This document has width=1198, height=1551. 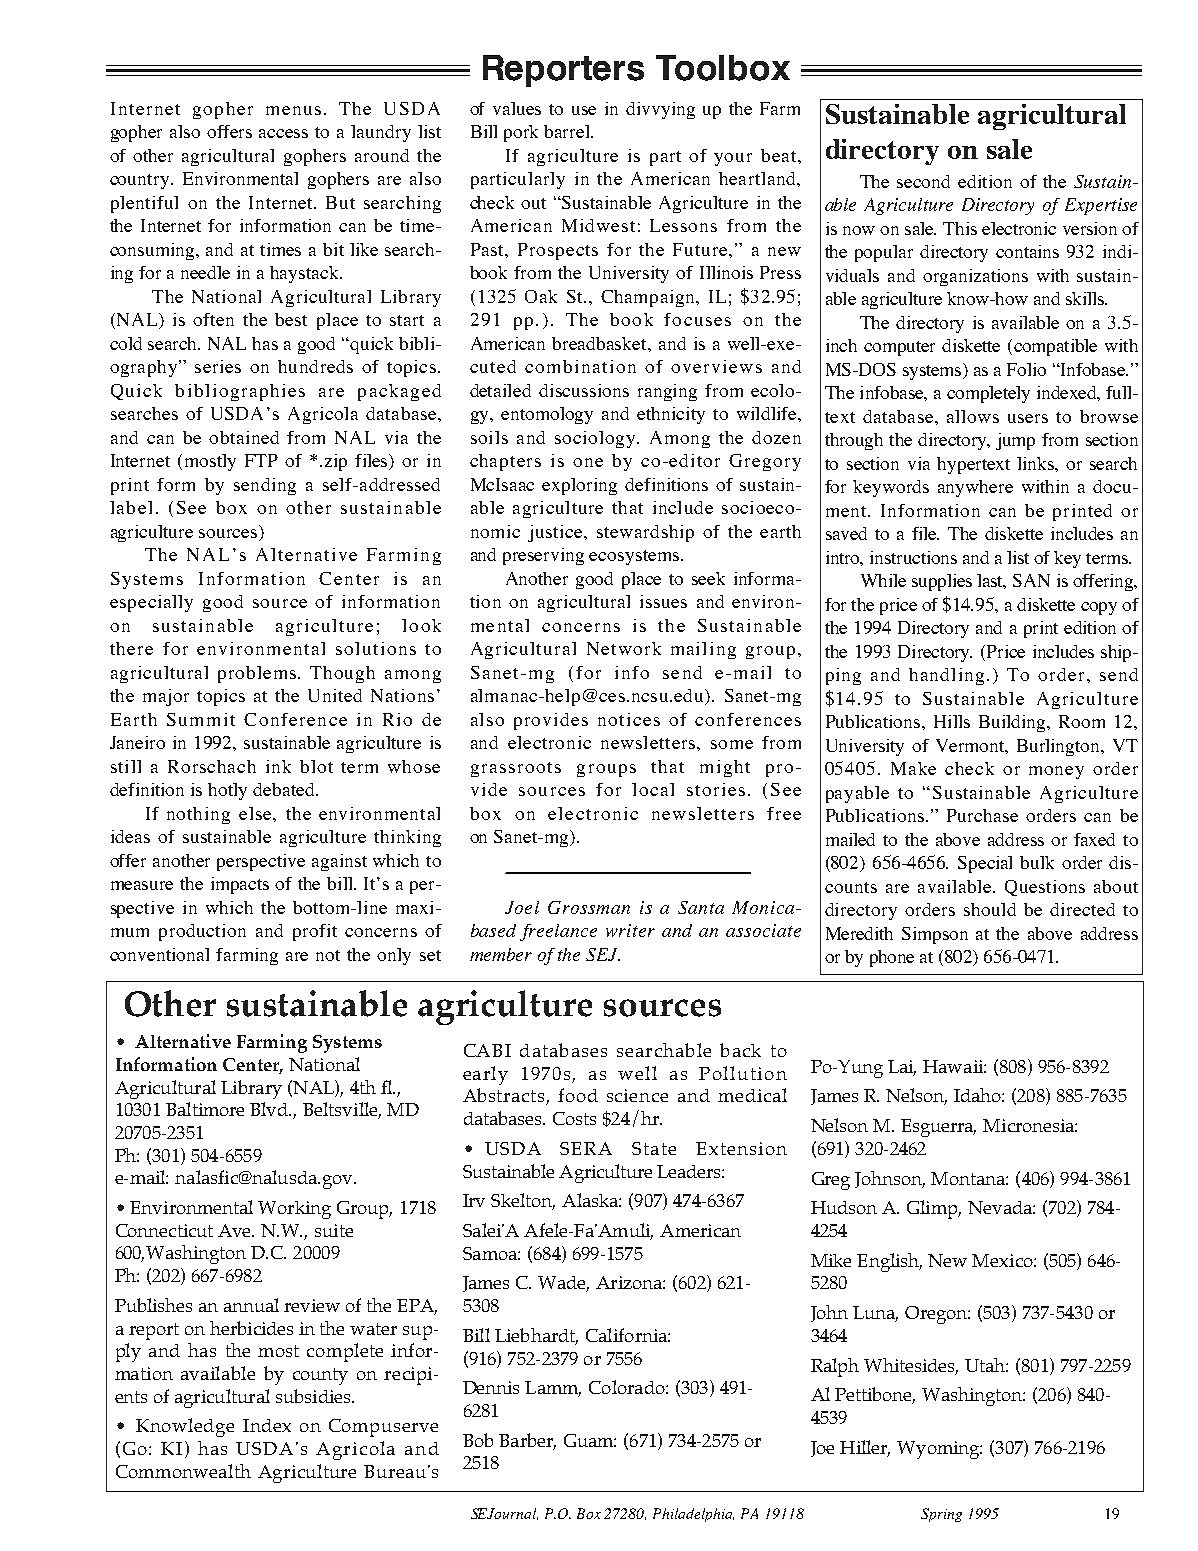 I want to click on writer, so click(x=630, y=930).
